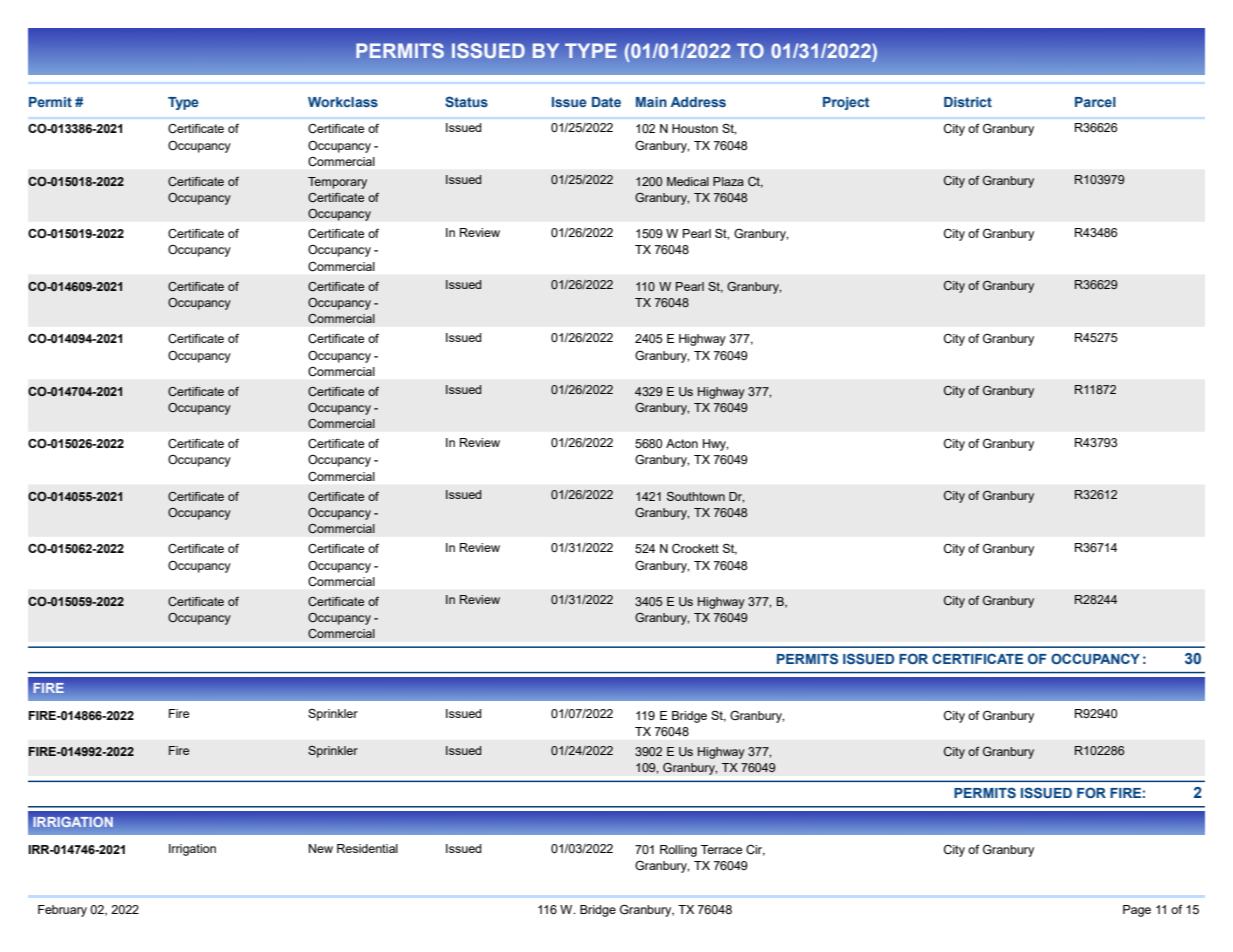  Describe the element at coordinates (728, 181) in the page. I see `Plaza` at that location.
